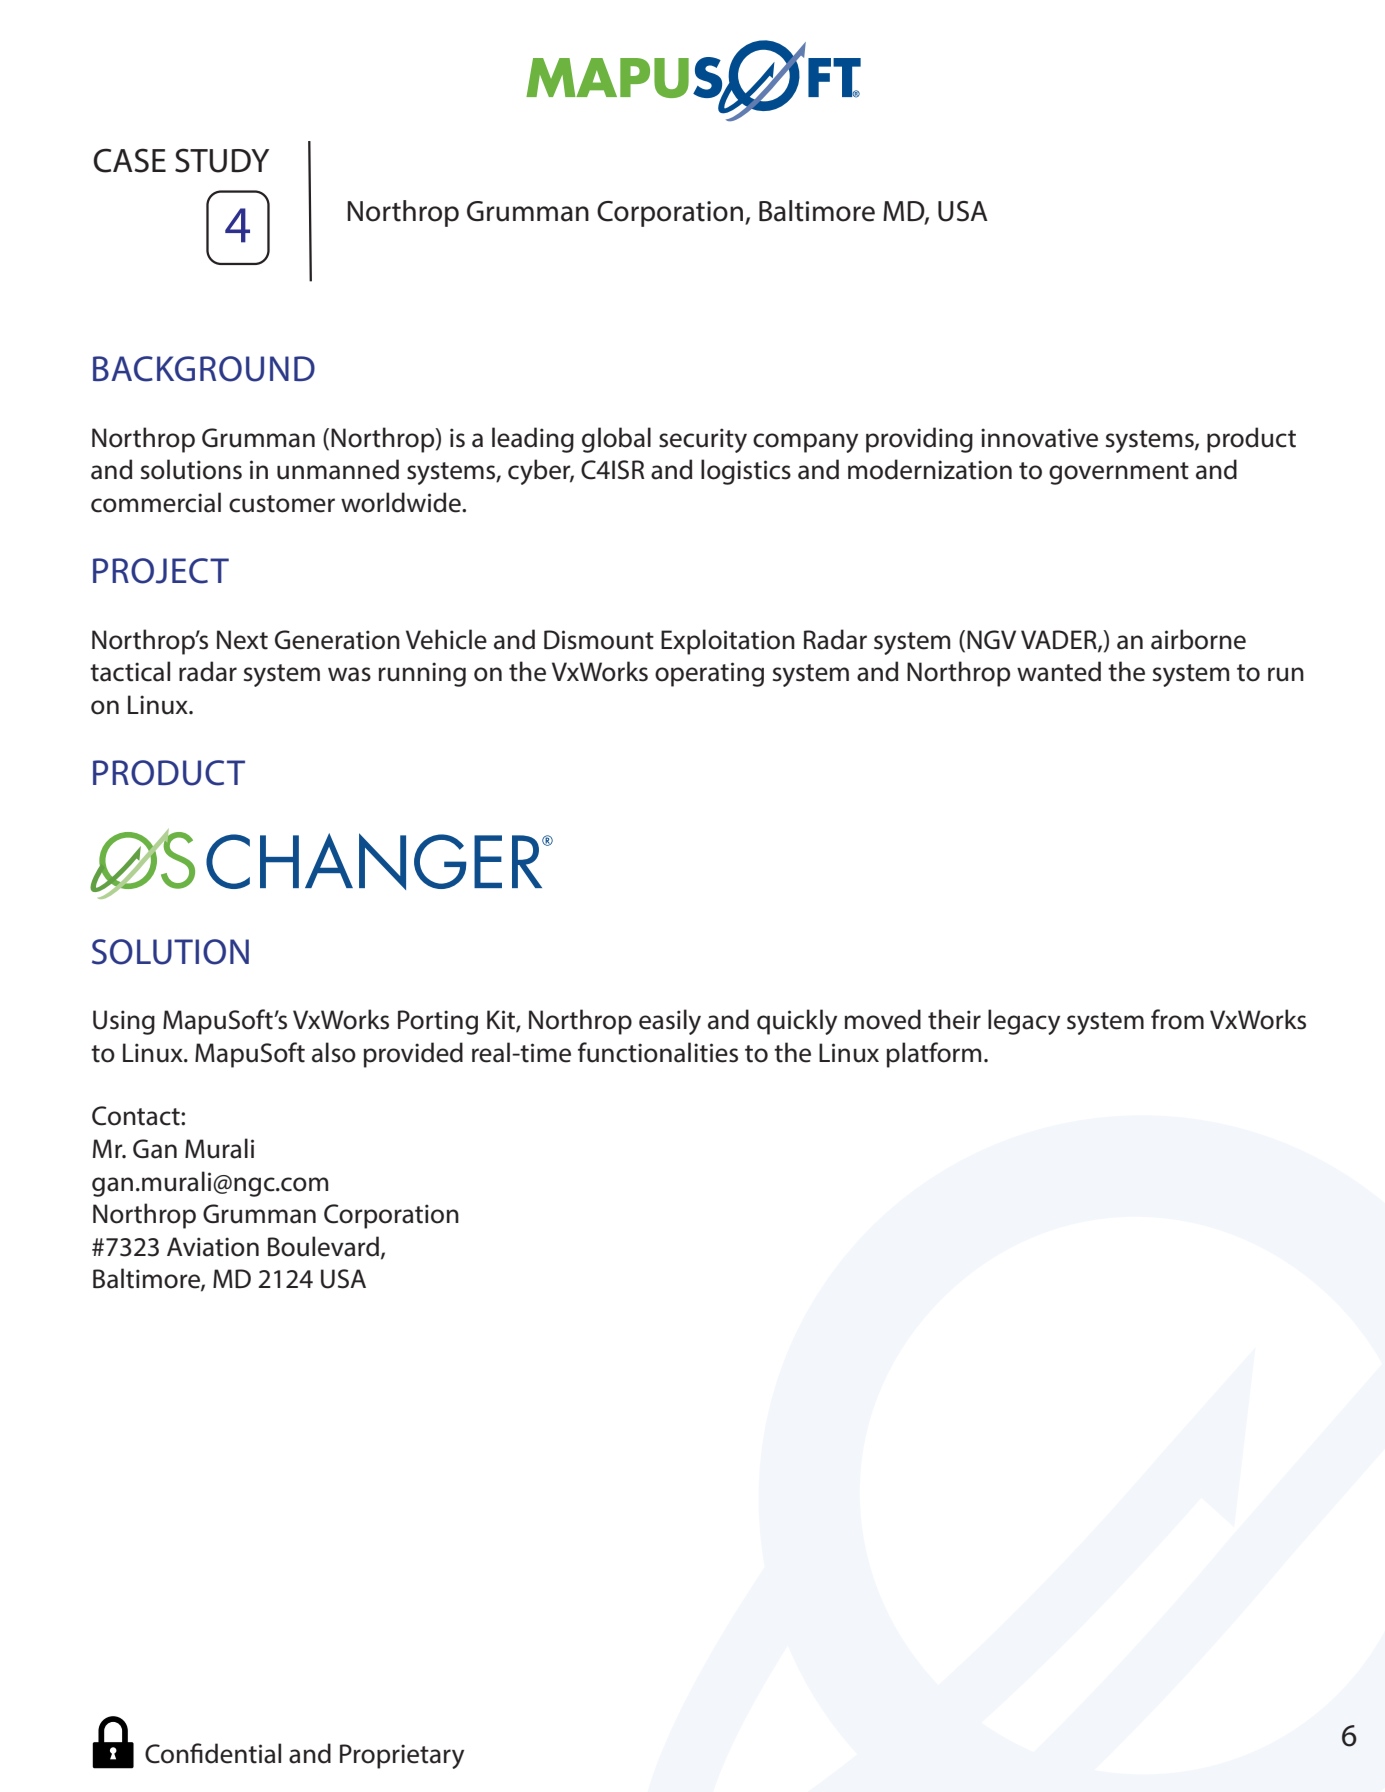 This image has height=1792, width=1385. What do you see at coordinates (213, 1247) in the image?
I see `Aviation` at bounding box center [213, 1247].
